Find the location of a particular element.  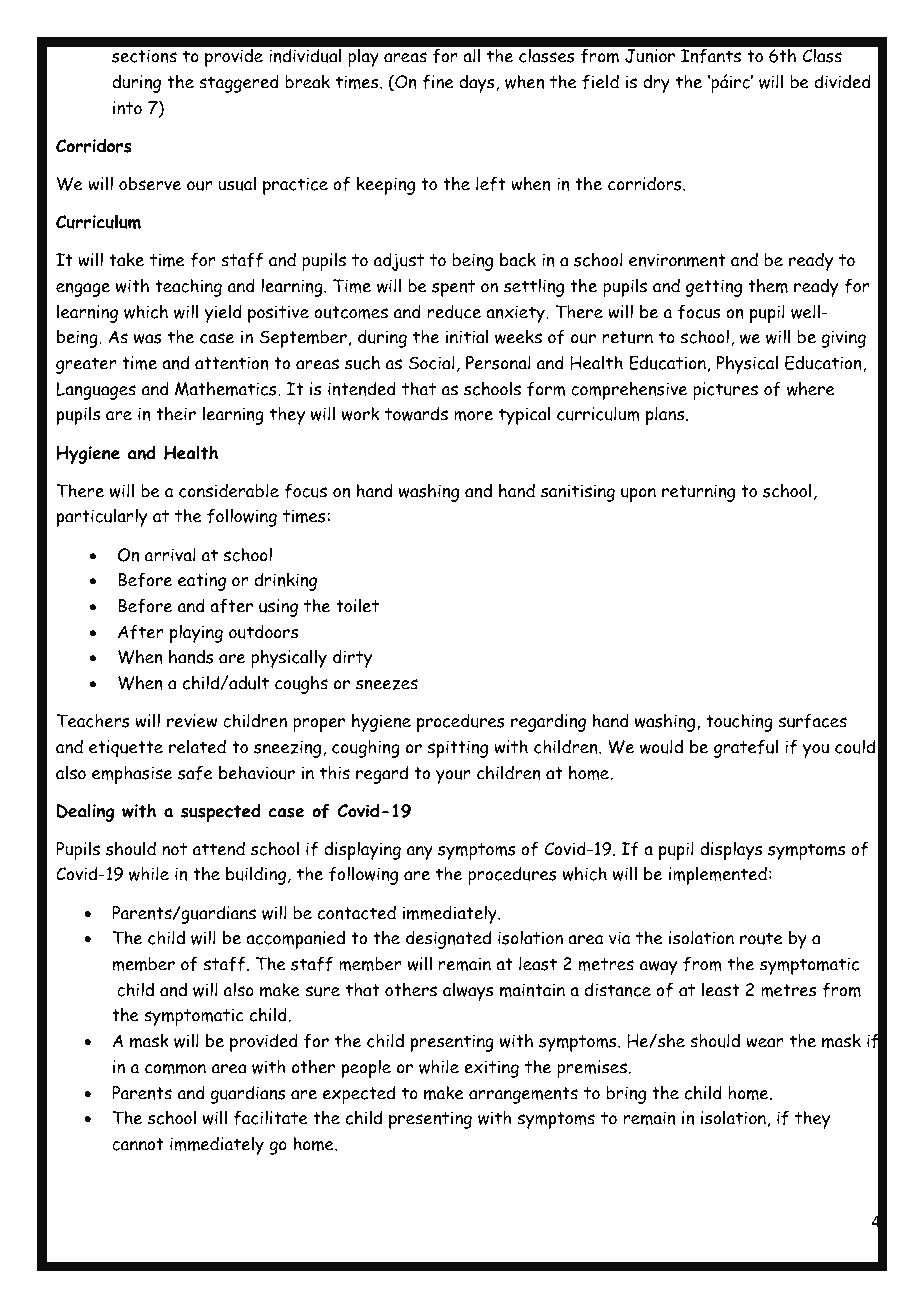

pictures is located at coordinates (725, 391).
